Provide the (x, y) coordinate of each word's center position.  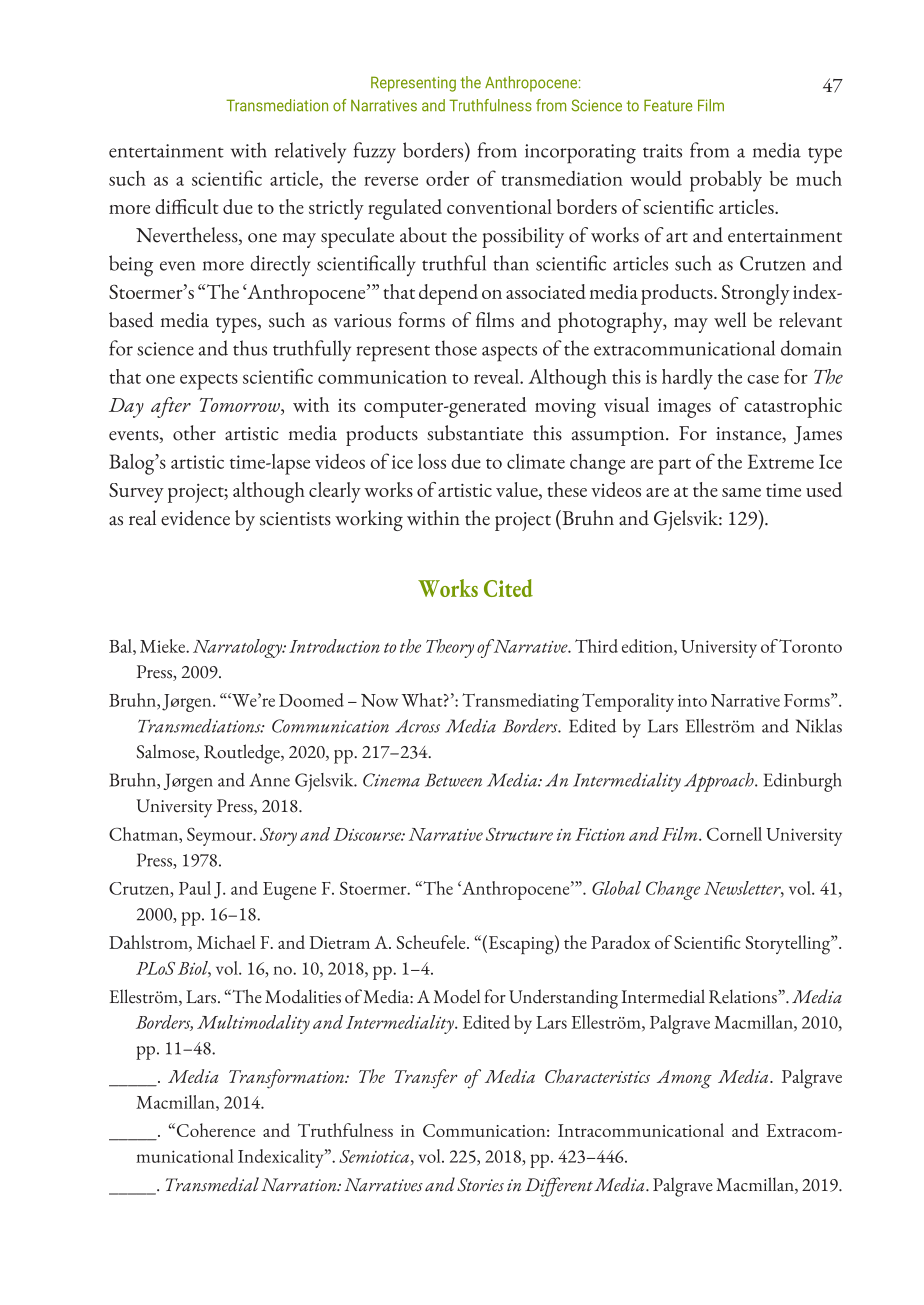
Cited (508, 588)
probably (726, 181)
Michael (226, 942)
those (456, 348)
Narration (300, 1185)
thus (250, 348)
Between (453, 780)
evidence (195, 518)
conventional (499, 206)
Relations (744, 996)
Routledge (243, 754)
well (730, 320)
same (741, 492)
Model (456, 996)
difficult (187, 206)
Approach (720, 782)
